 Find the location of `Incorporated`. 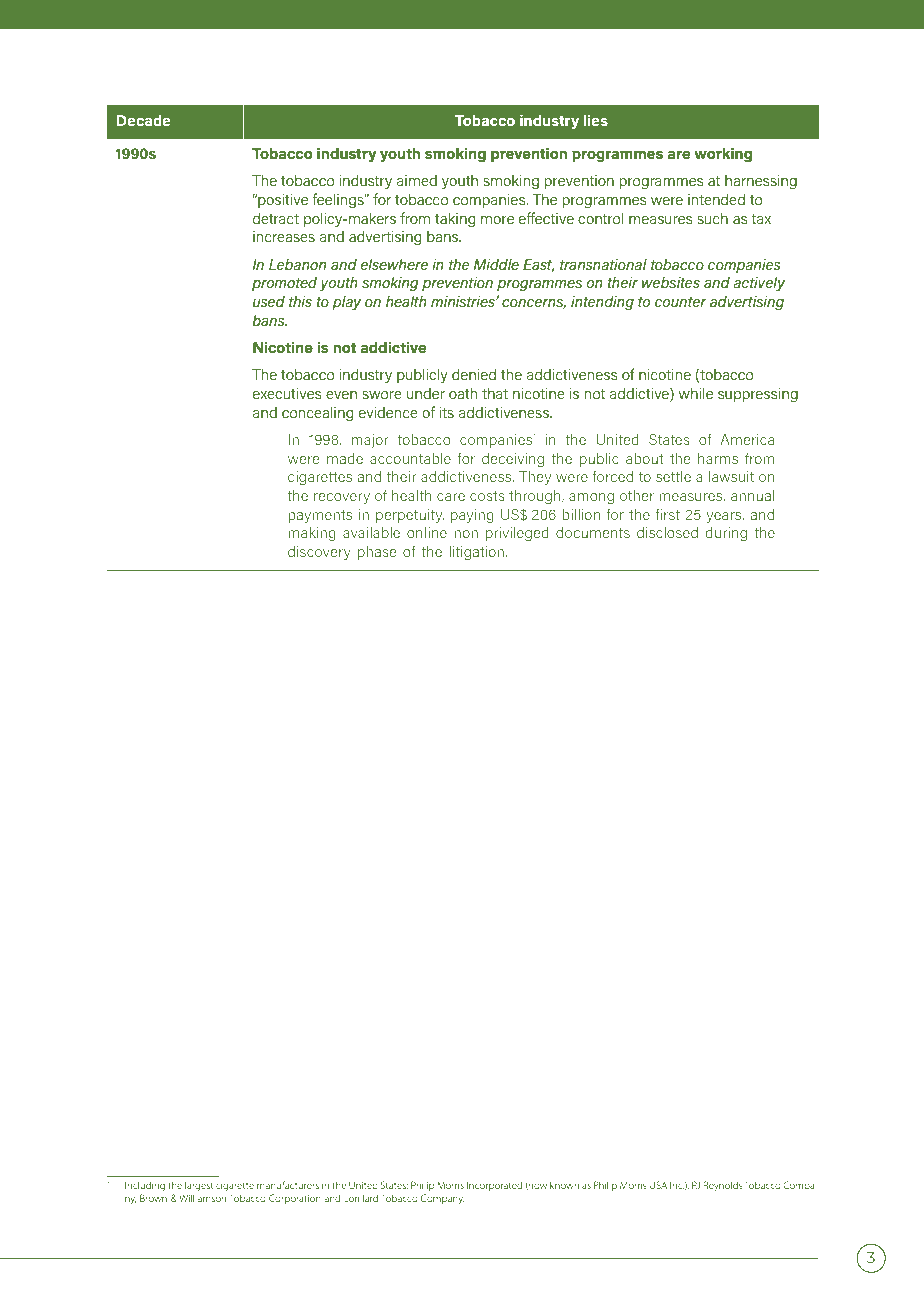

Incorporated is located at coordinates (494, 1186).
